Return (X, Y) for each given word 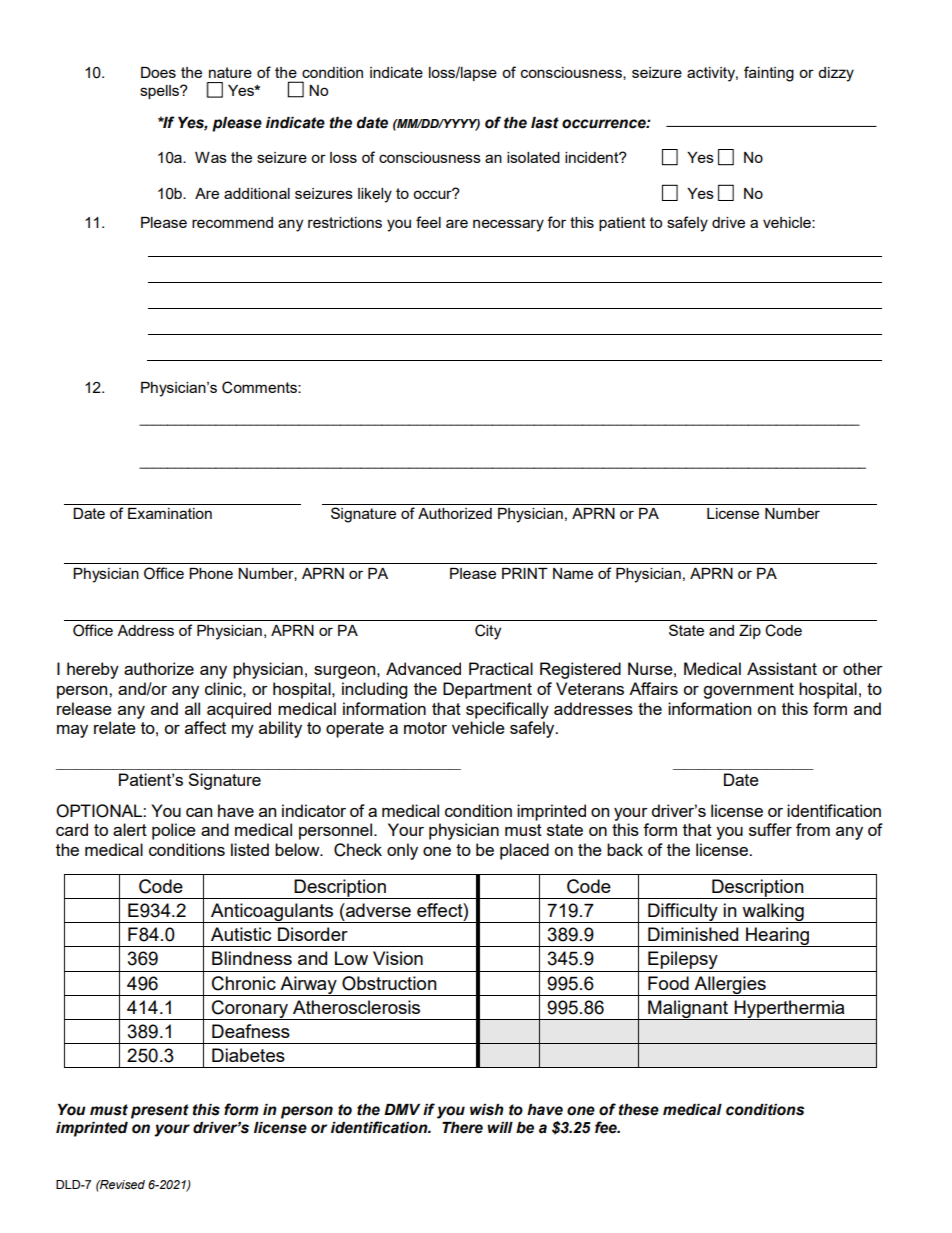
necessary (508, 225)
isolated (533, 157)
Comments (260, 387)
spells (160, 92)
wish (487, 1110)
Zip (750, 632)
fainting (769, 74)
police (174, 831)
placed (524, 851)
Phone (211, 573)
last (545, 123)
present (160, 1111)
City (488, 632)
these (639, 1110)
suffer (770, 829)
